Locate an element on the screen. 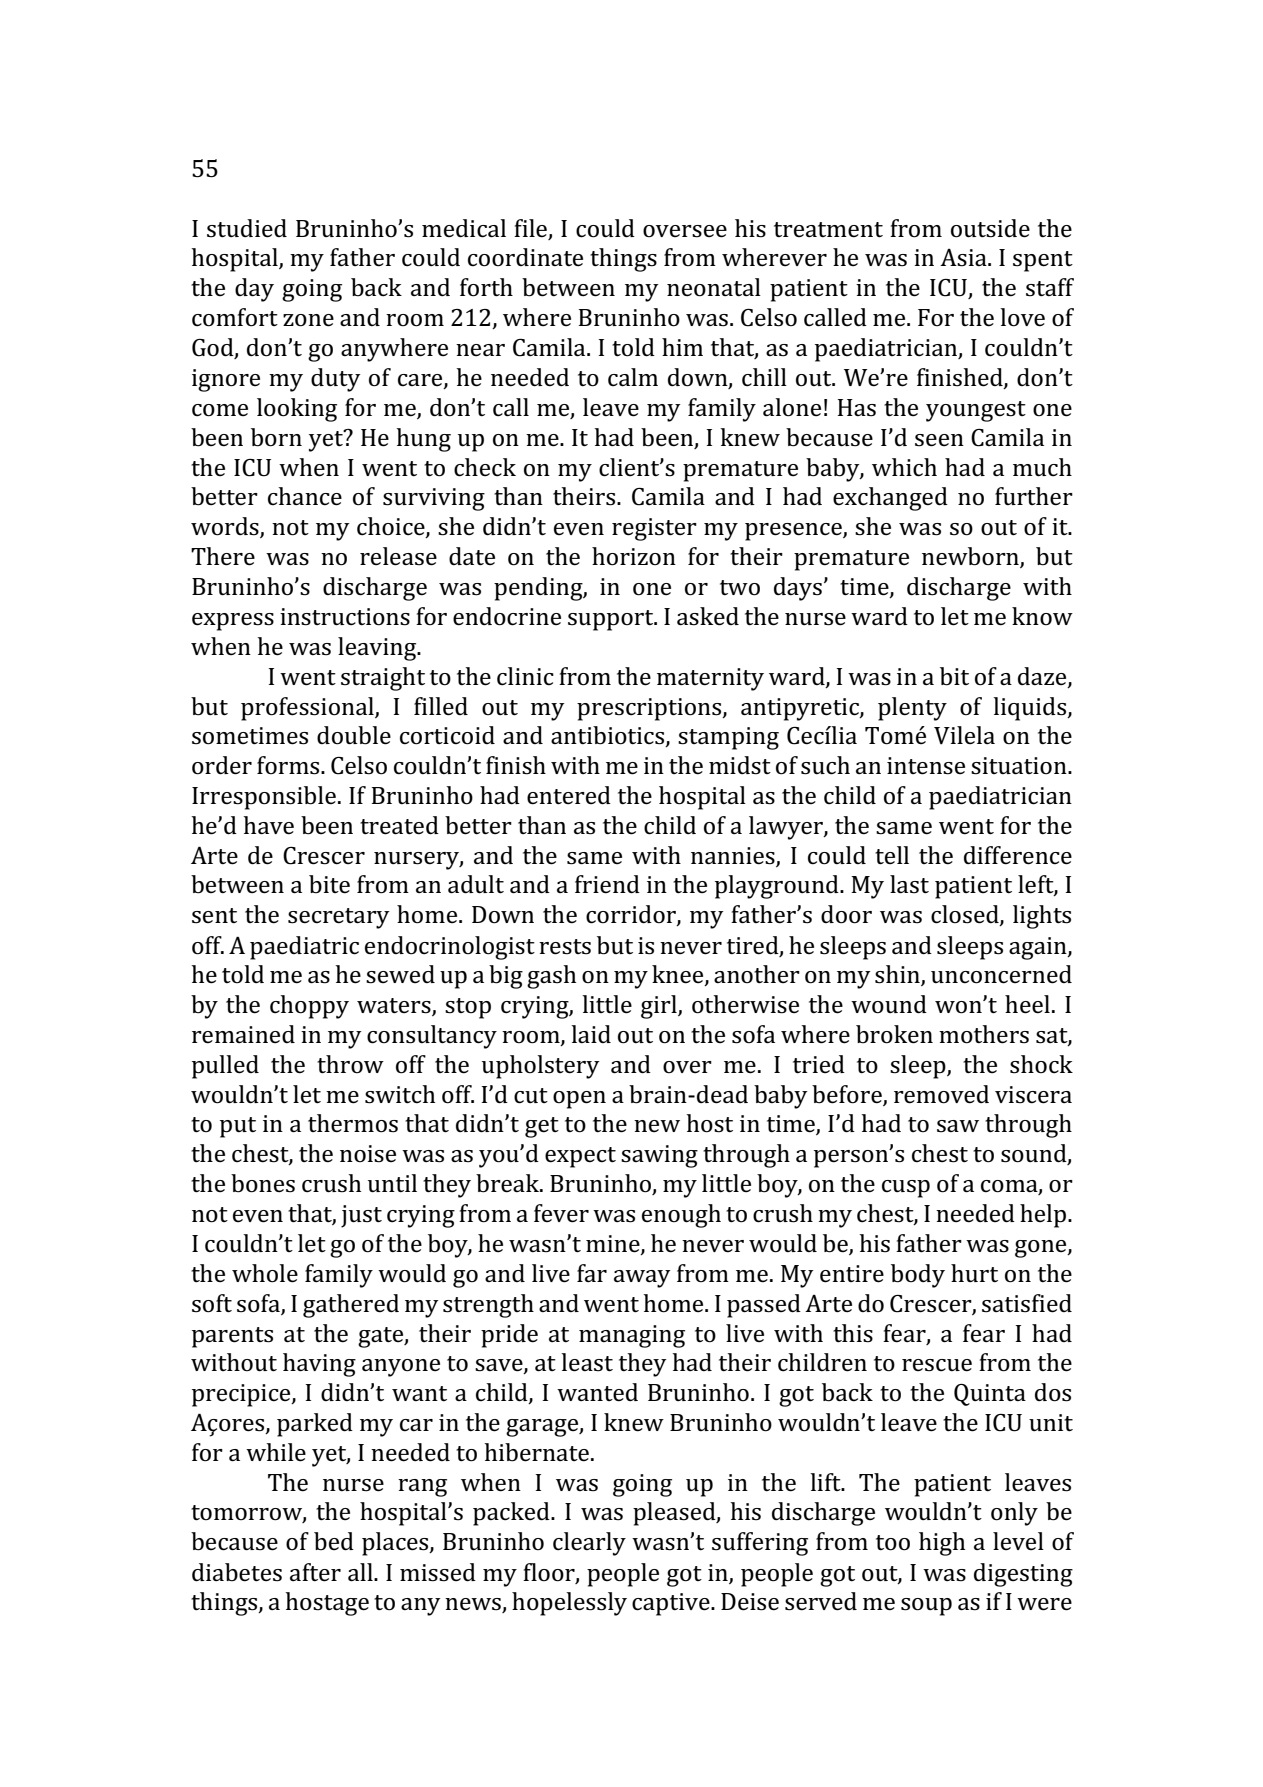 The image size is (1263, 1787). zone is located at coordinates (308, 320).
